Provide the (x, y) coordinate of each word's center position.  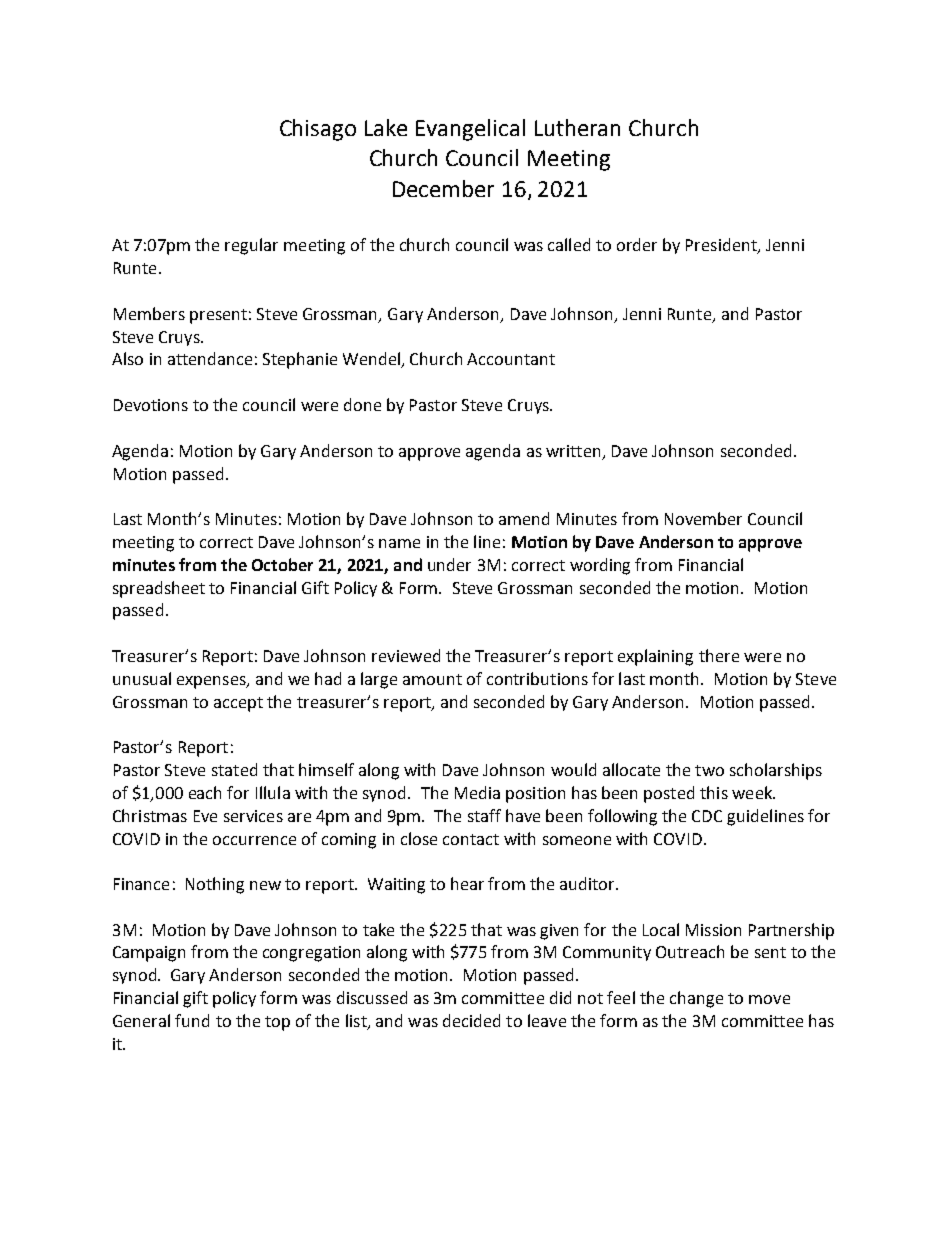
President (722, 246)
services (253, 816)
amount (432, 679)
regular (251, 246)
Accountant (511, 359)
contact (471, 839)
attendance (210, 358)
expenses (212, 682)
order (637, 244)
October (282, 564)
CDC (707, 816)
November (703, 518)
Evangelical (470, 130)
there (719, 655)
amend (524, 518)
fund (192, 1020)
